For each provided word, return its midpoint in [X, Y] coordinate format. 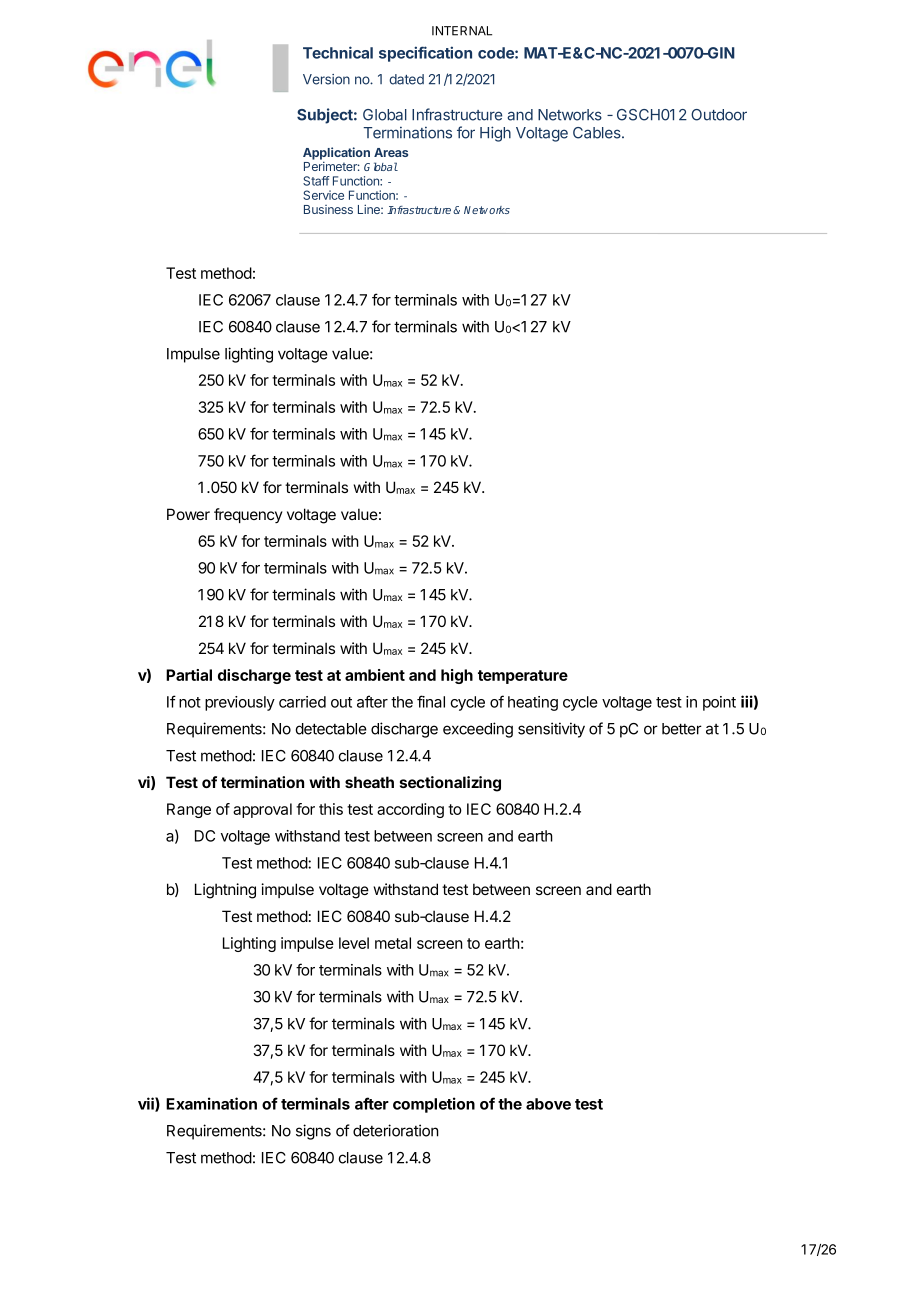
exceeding [478, 730]
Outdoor [719, 115]
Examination [211, 1103]
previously [240, 703]
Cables [598, 133]
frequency [248, 515]
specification [425, 54]
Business [328, 209]
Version [326, 79]
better [682, 729]
